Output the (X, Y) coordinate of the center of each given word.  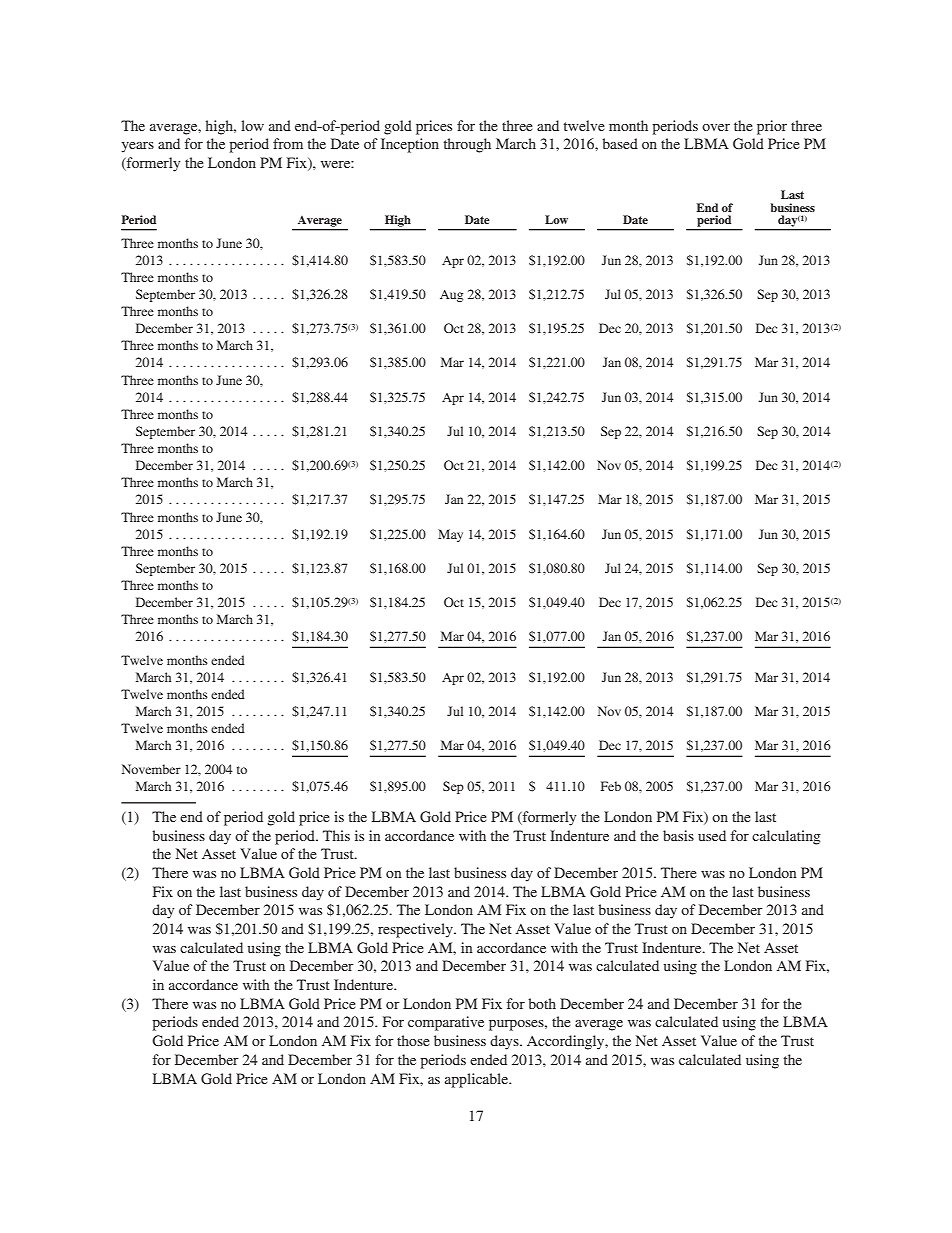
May (450, 535)
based (620, 143)
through (467, 145)
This (336, 835)
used (712, 835)
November (151, 769)
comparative (446, 1023)
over (716, 127)
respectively (416, 930)
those (413, 1040)
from (288, 143)
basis (678, 835)
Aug (451, 296)
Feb (611, 786)
